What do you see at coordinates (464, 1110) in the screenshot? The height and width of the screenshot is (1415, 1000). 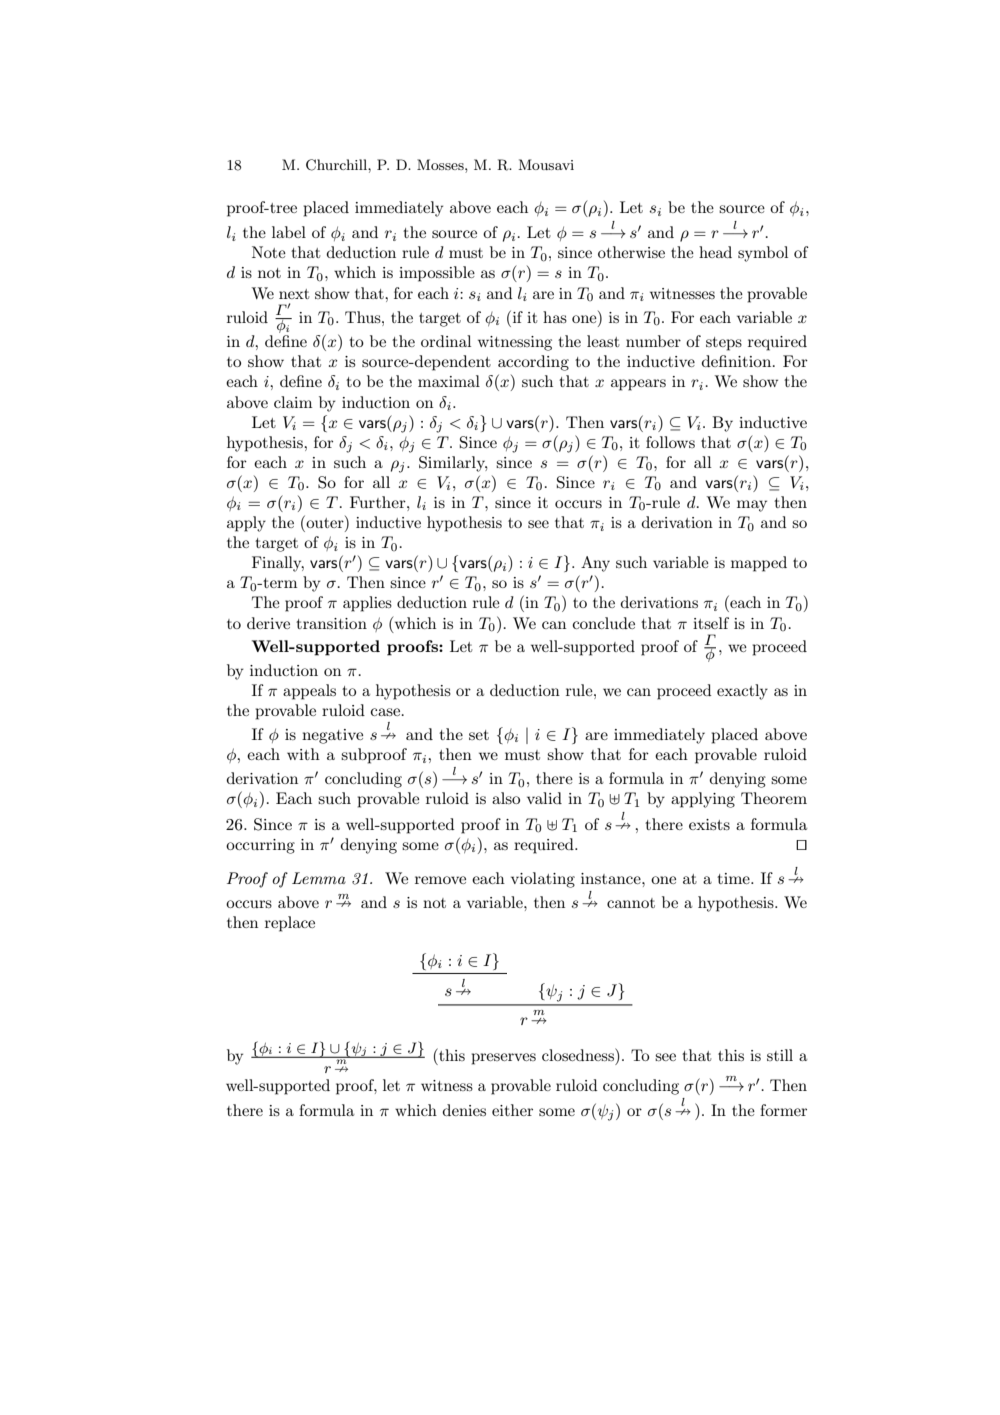 I see `denies` at bounding box center [464, 1110].
